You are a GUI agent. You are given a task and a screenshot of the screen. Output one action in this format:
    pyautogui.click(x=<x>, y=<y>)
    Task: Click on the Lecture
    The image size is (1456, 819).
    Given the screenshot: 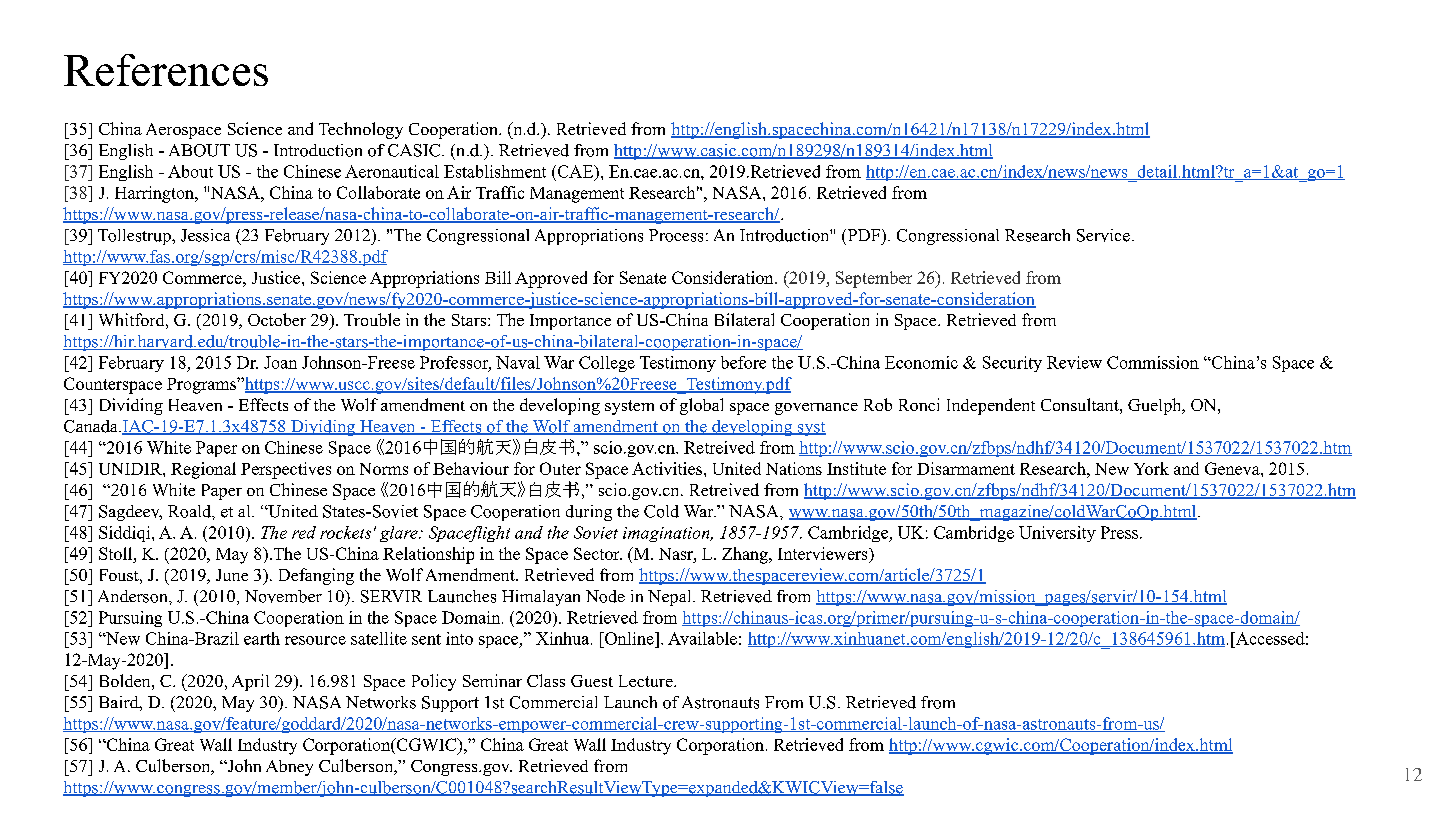 What is the action you would take?
    pyautogui.click(x=647, y=681)
